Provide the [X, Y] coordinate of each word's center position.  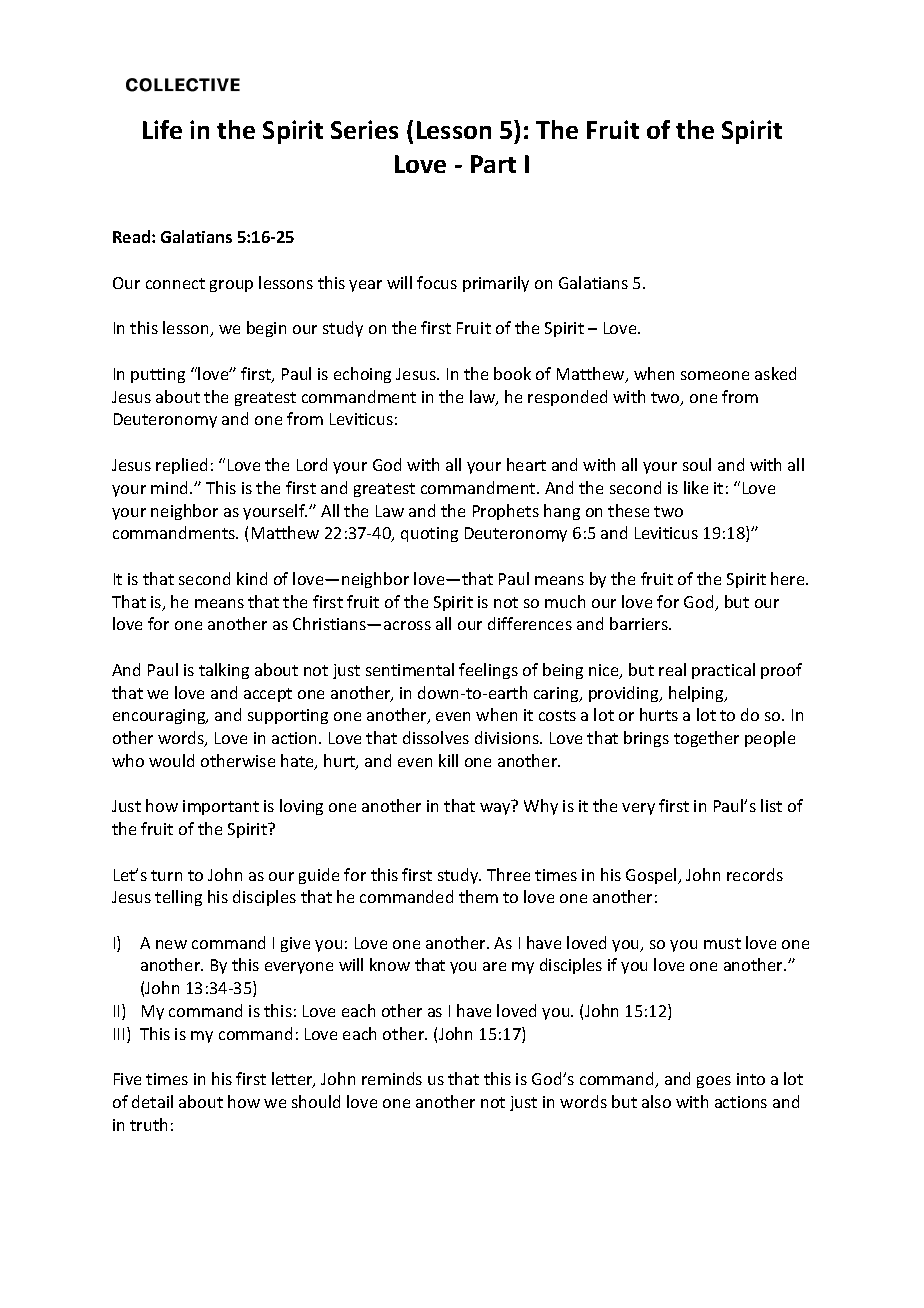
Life [162, 129]
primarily [496, 284]
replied [181, 466]
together [706, 739]
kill [448, 760]
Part [493, 164]
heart [526, 464]
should [316, 1101]
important [221, 807]
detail [152, 1101]
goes [714, 1082]
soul [697, 464]
